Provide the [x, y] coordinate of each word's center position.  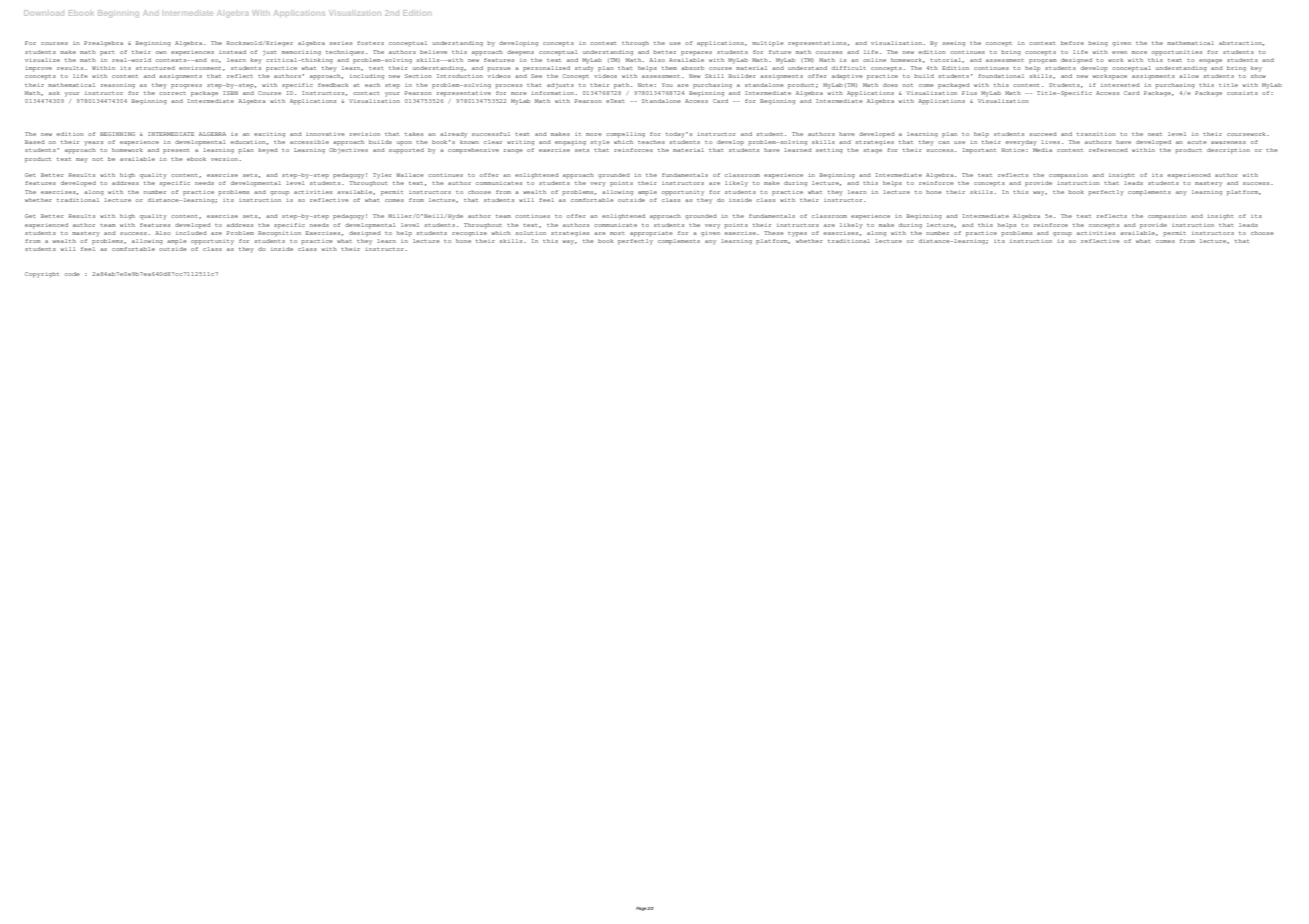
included [191, 231]
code [72, 274]
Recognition [279, 232]
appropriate [651, 234]
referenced [1108, 150]
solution [530, 233]
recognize [469, 234]
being [1098, 43]
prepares [696, 53]
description [1228, 151]
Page [642, 909]
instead [232, 52]
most [617, 233]
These [774, 233]
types [797, 234]
